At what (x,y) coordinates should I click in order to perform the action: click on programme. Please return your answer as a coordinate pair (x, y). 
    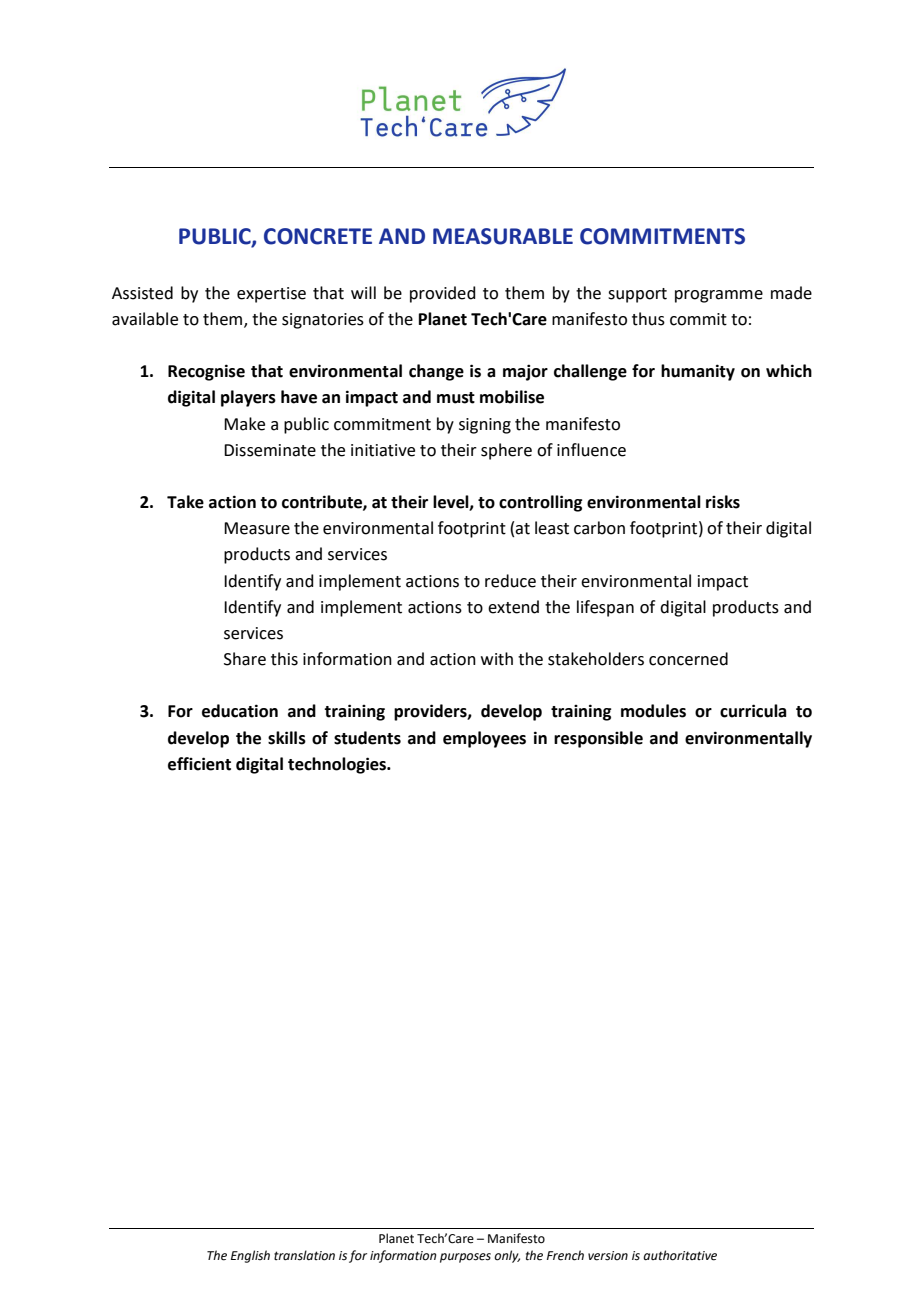
    Looking at the image, I should click on (719, 296).
